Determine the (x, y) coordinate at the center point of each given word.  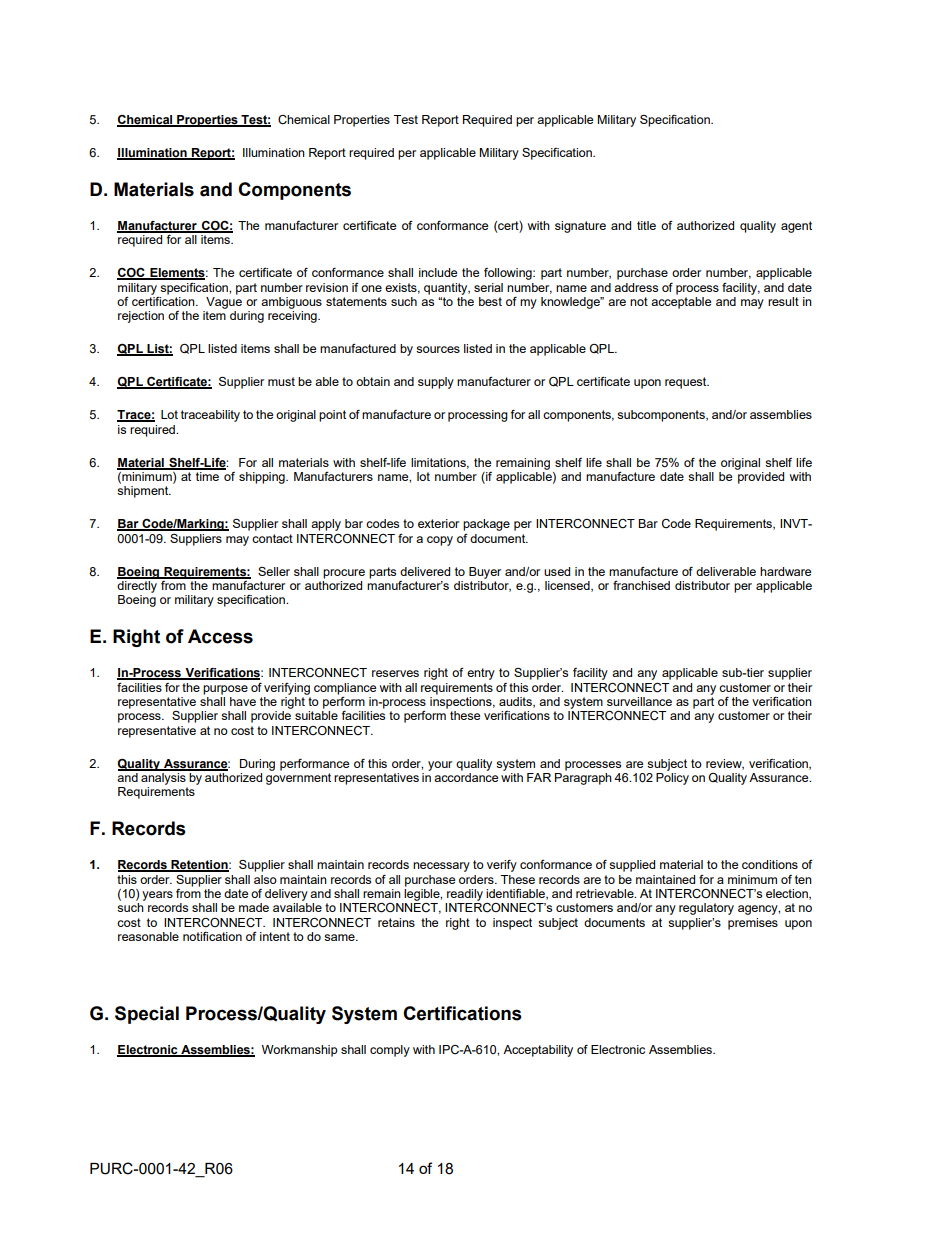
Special (147, 1015)
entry (481, 674)
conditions (770, 864)
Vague (224, 303)
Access (220, 636)
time (208, 475)
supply (436, 383)
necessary (441, 867)
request (687, 383)
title (646, 225)
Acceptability (538, 1051)
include (438, 272)
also (265, 879)
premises (753, 924)
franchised (641, 585)
